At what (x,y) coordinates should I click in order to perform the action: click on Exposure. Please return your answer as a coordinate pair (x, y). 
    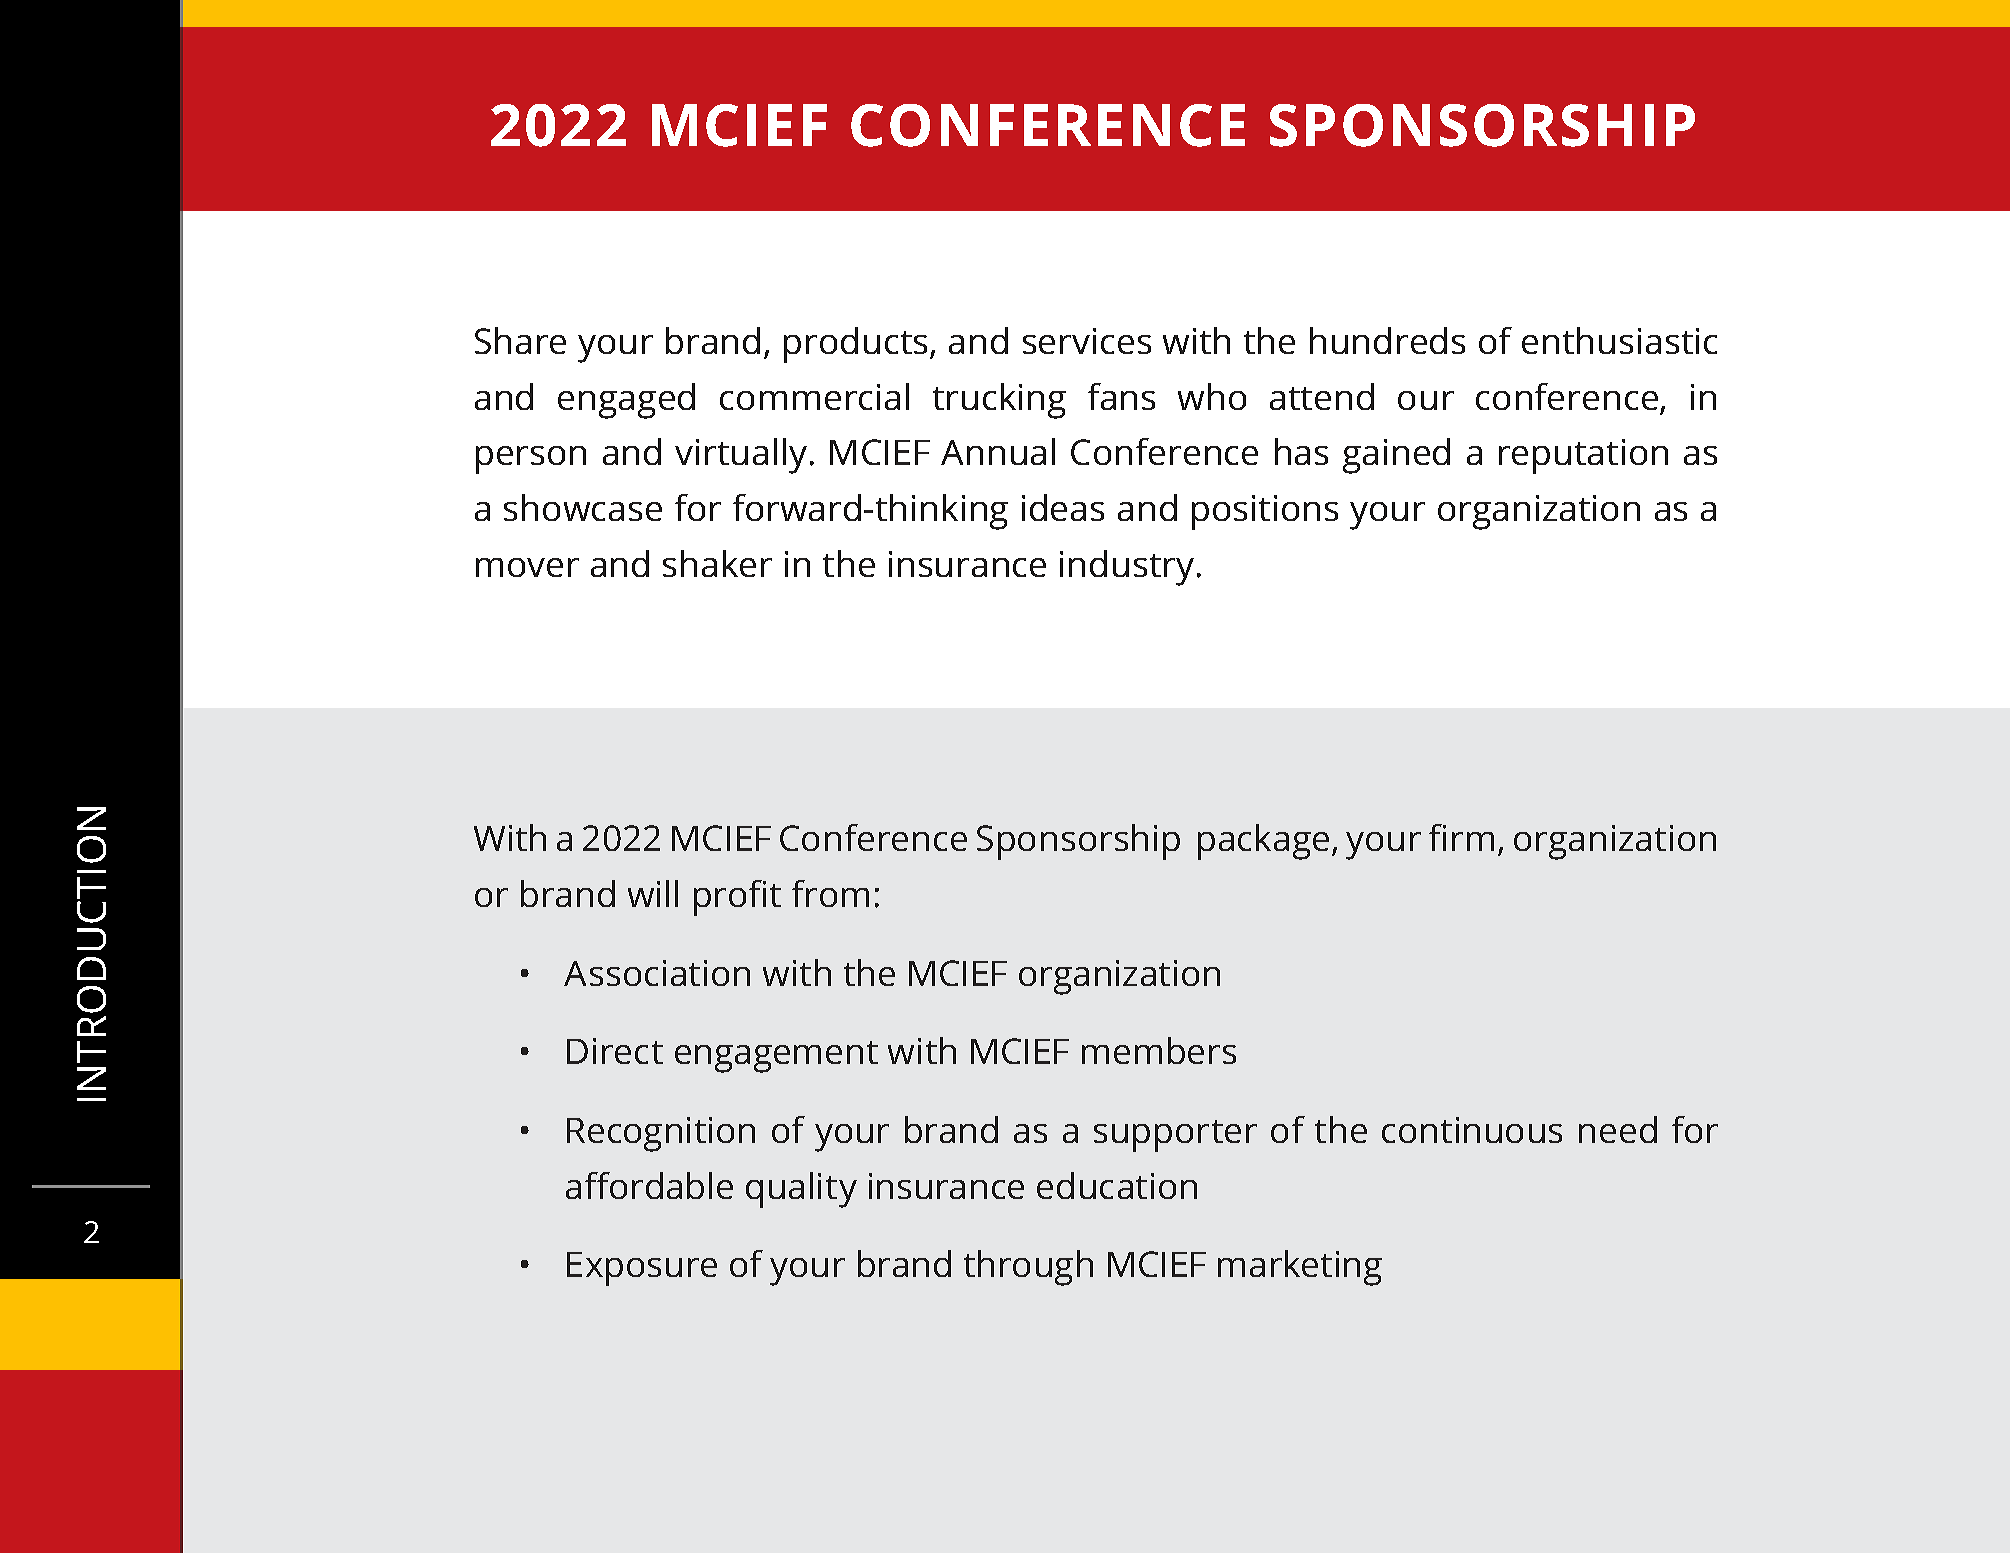
    Looking at the image, I should click on (642, 1269).
